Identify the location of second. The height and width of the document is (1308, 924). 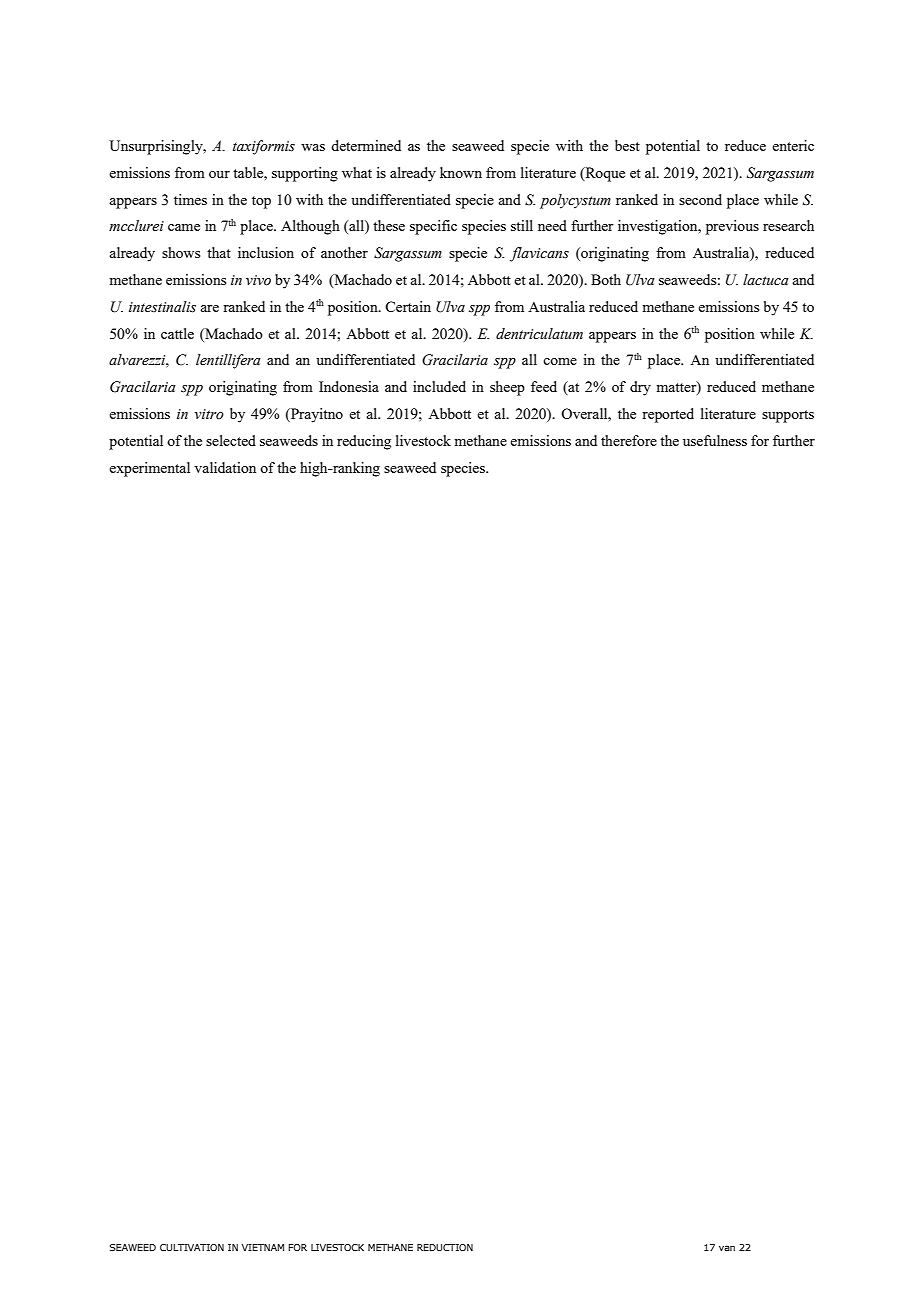
(700, 199).
